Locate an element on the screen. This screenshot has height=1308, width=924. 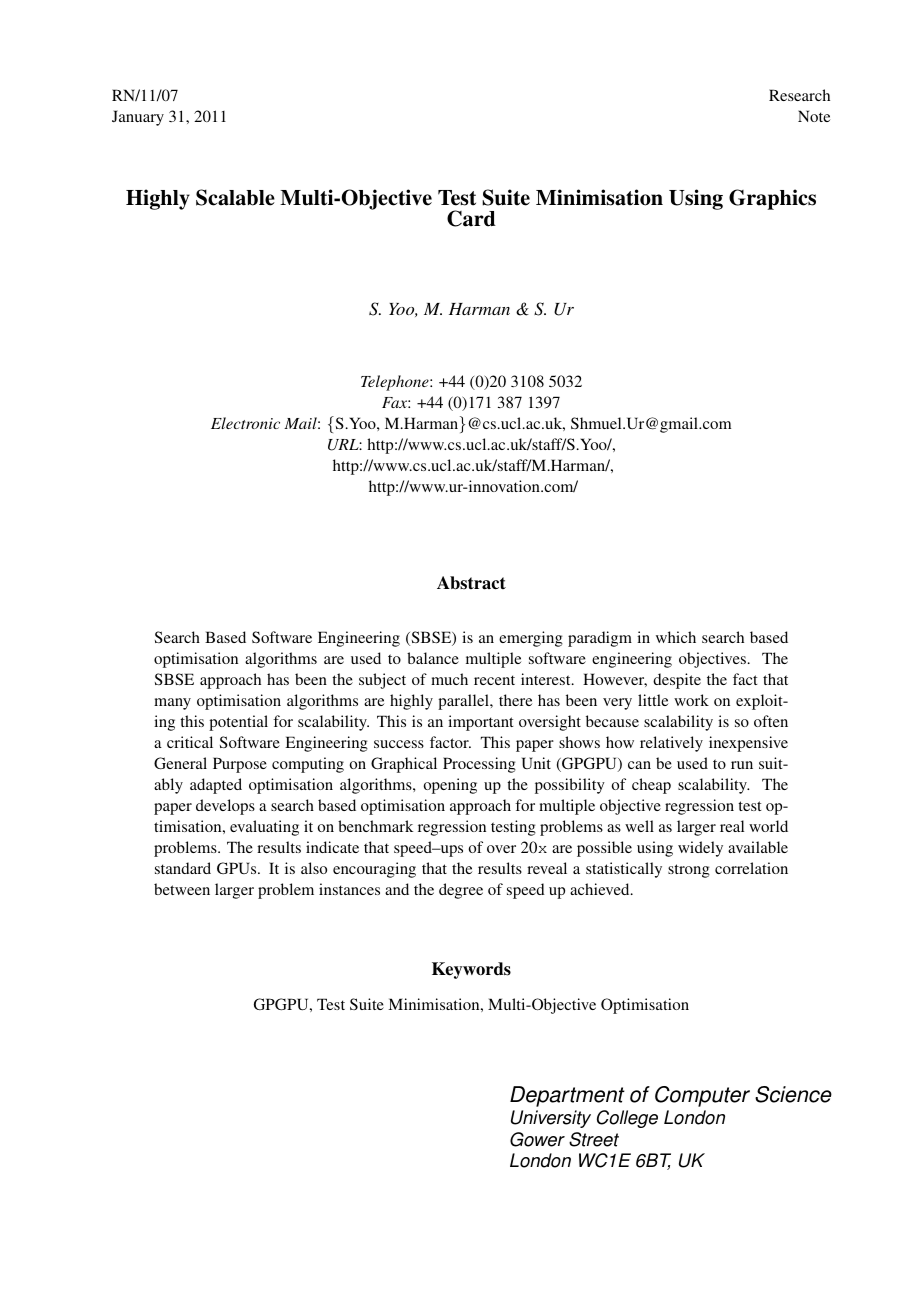
Electronic is located at coordinates (245, 423).
